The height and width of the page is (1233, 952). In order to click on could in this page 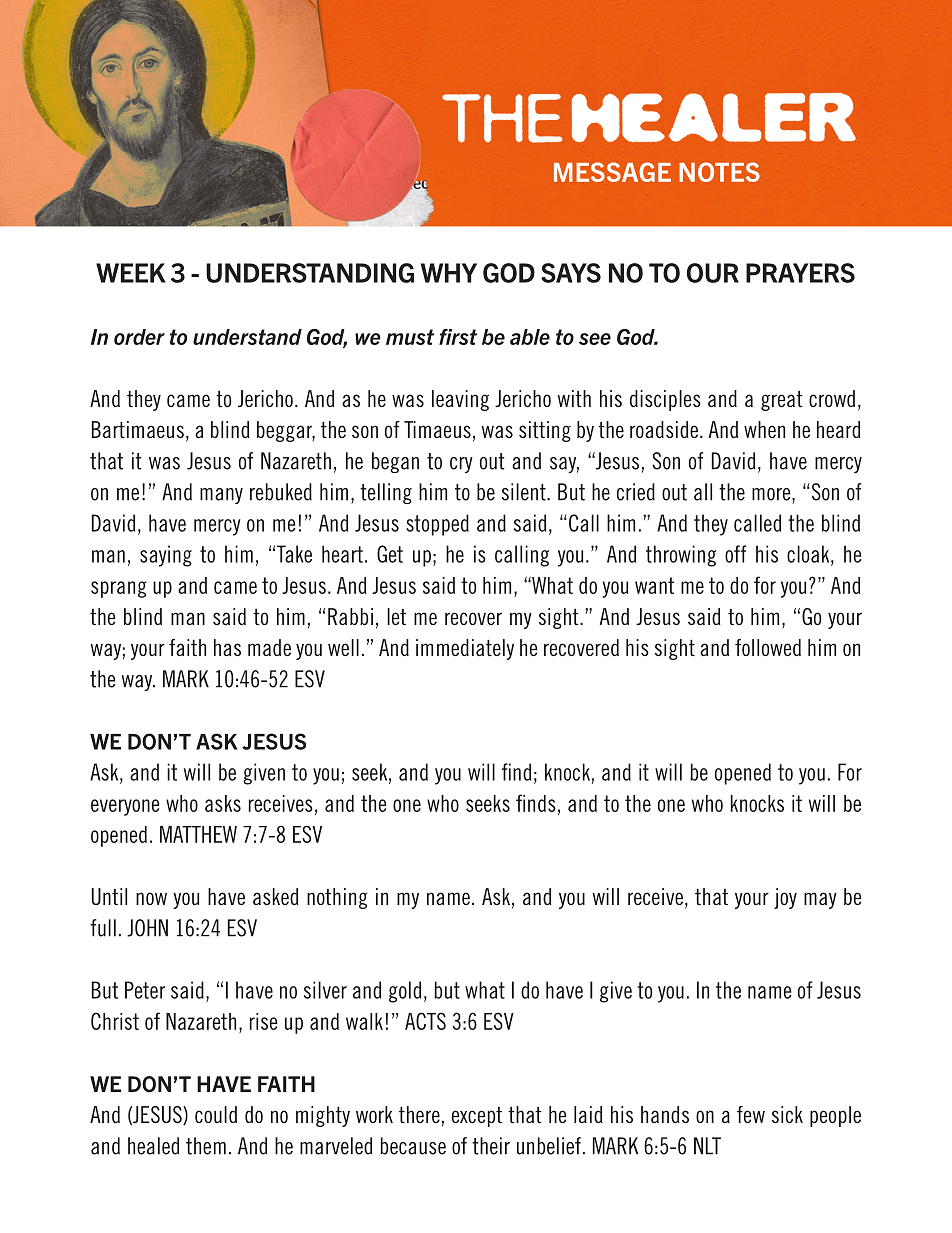, I will do `click(216, 1114)`.
